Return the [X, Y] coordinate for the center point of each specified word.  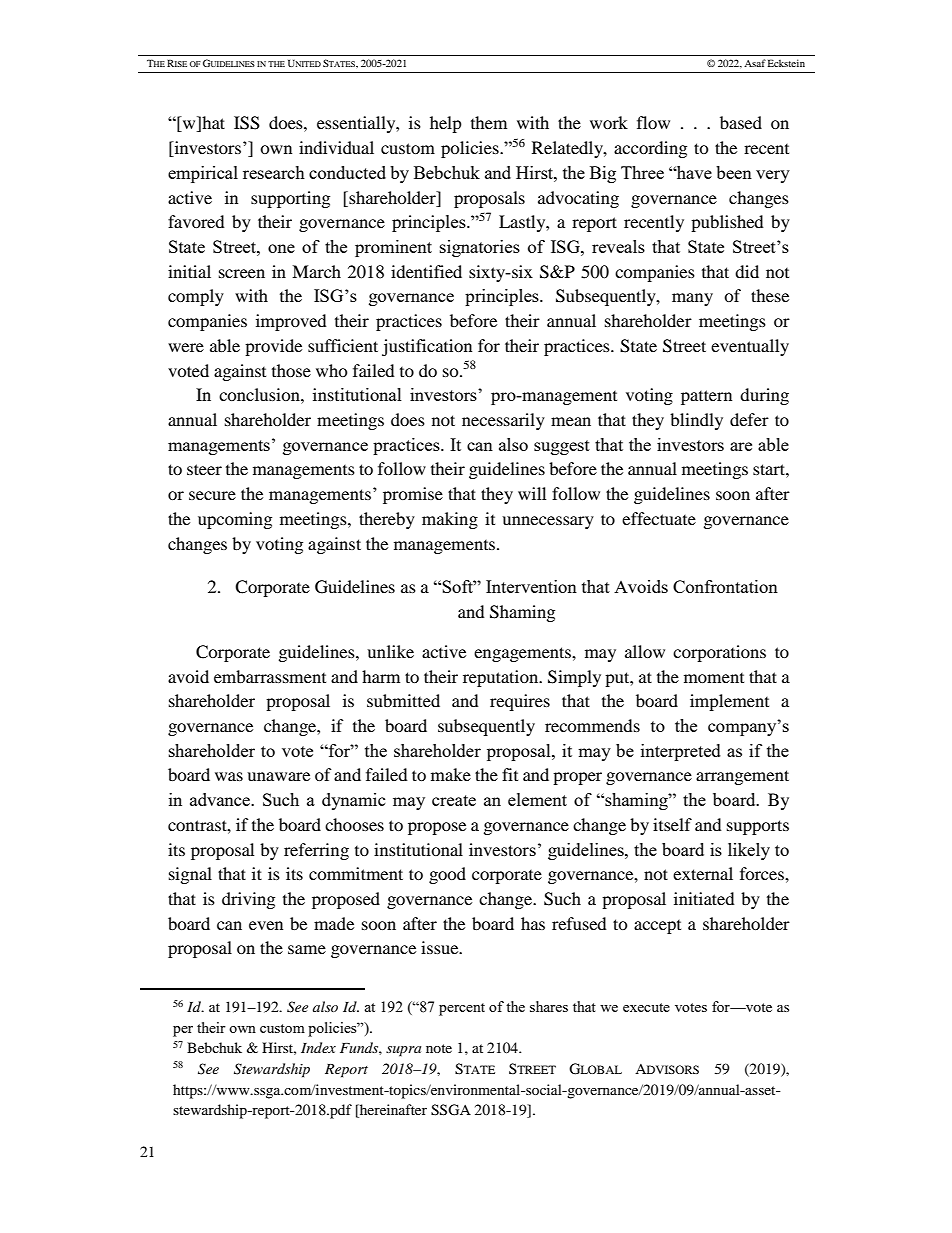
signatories [480, 248]
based [741, 122]
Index [318, 1047]
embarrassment [270, 676]
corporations [719, 653]
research [274, 172]
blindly [696, 421]
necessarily [503, 421]
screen [242, 273]
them [489, 122]
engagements [523, 654]
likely [749, 851]
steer [204, 469]
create [454, 800]
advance [221, 799]
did [747, 271]
